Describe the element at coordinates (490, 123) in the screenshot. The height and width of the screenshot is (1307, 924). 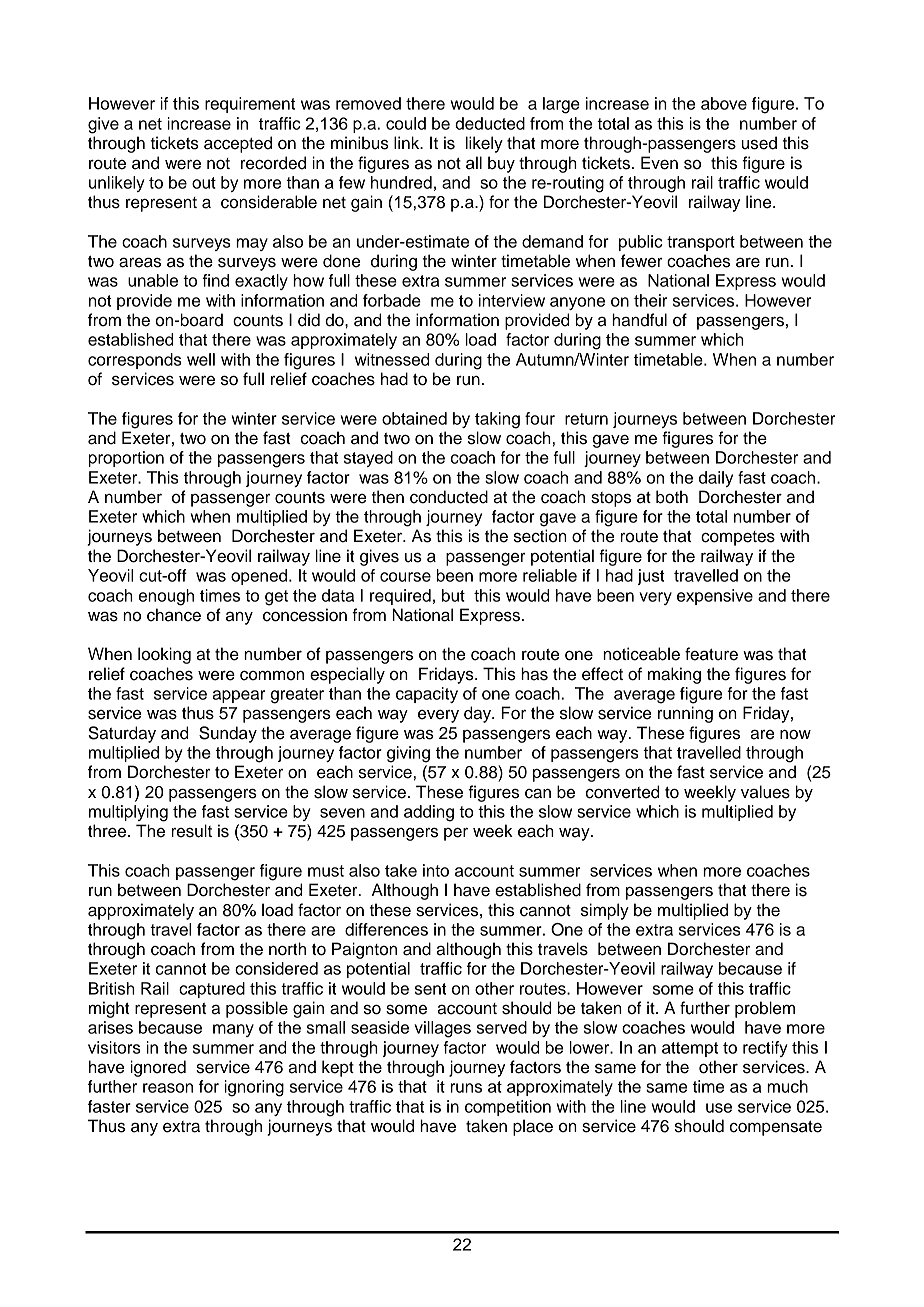
I see `deducted` at that location.
